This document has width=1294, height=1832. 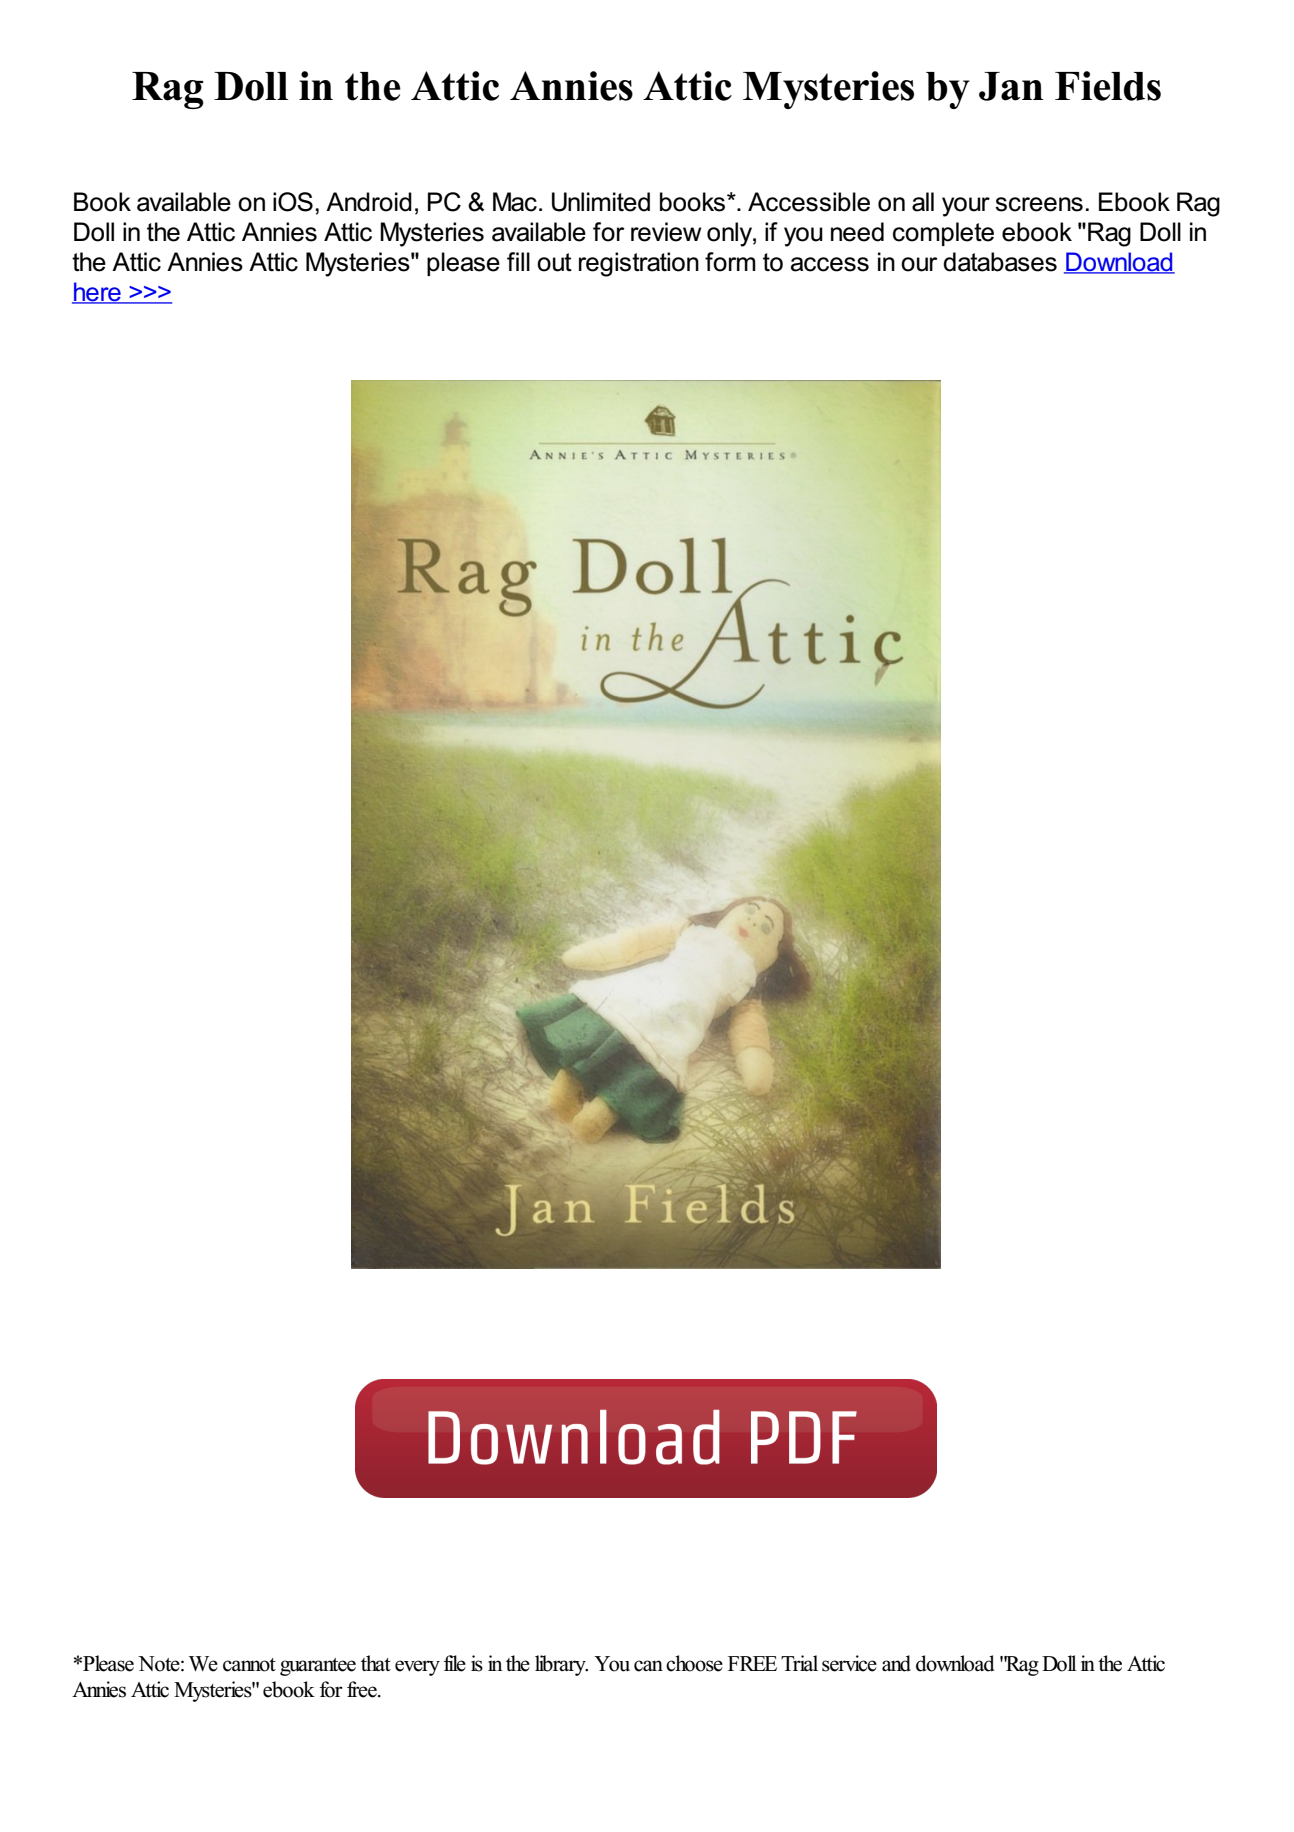 What do you see at coordinates (1011, 86) in the document?
I see `Jan` at bounding box center [1011, 86].
